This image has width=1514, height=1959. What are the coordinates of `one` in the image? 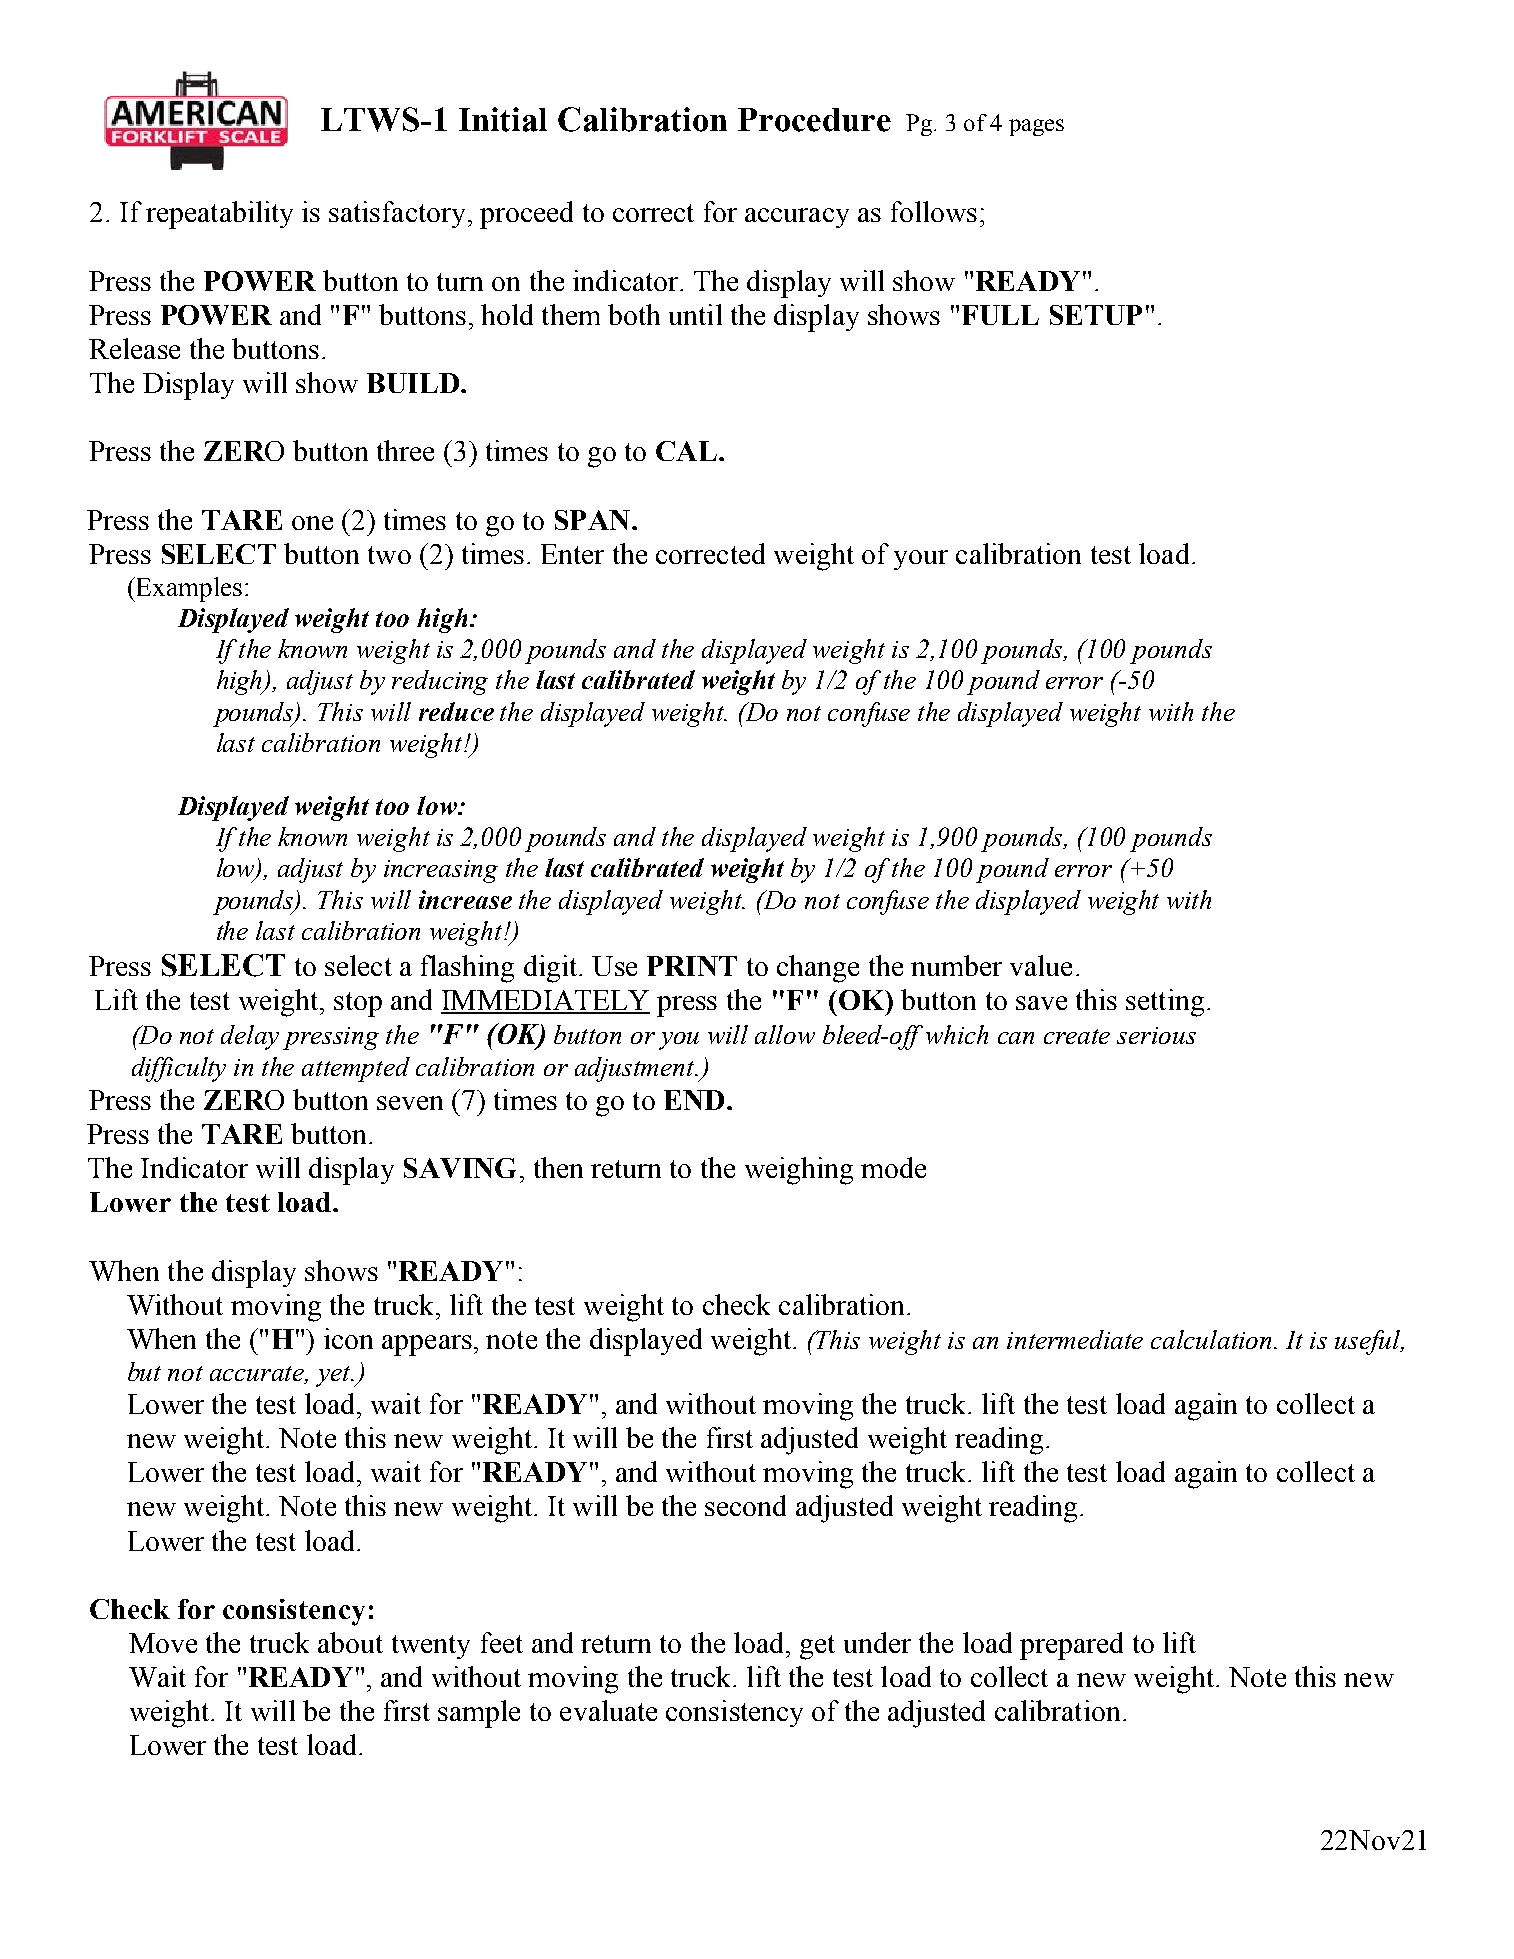 It's located at (312, 523).
